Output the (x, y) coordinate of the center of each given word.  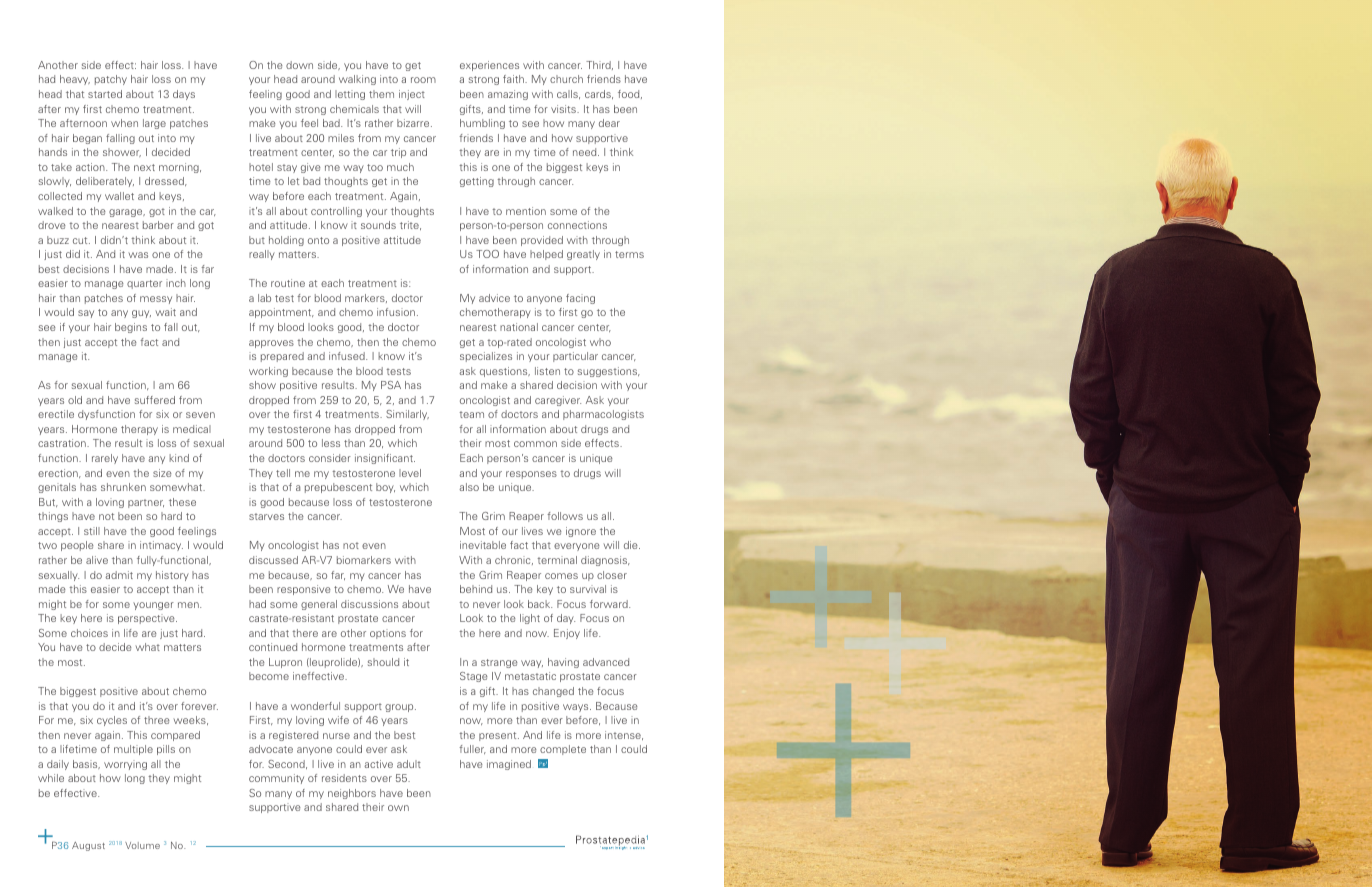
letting (350, 95)
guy (141, 314)
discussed (273, 560)
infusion (396, 312)
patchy (111, 80)
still (92, 531)
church (566, 79)
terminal (557, 560)
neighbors (352, 794)
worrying (125, 765)
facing (580, 299)
